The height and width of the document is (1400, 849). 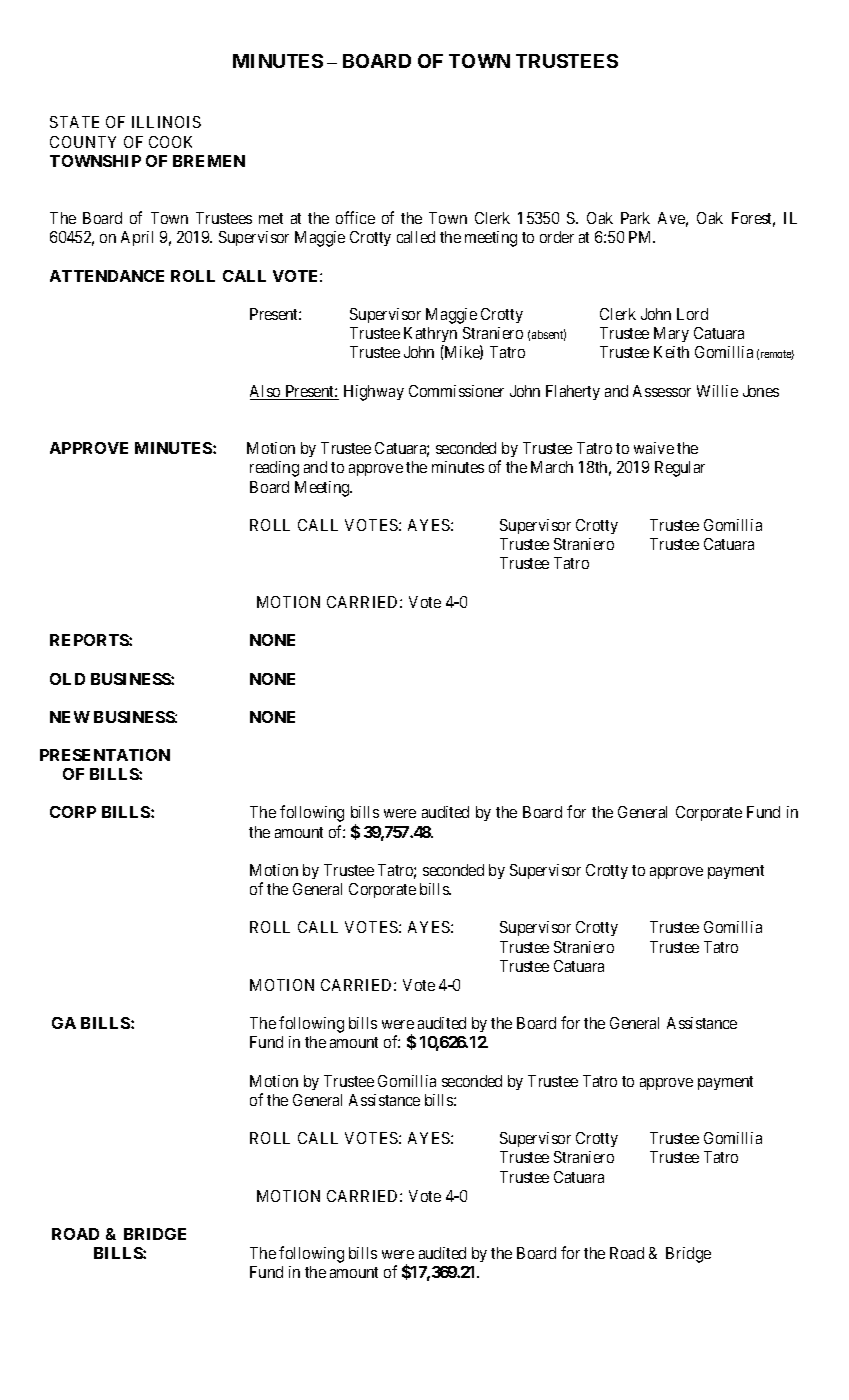 What do you see at coordinates (374, 393) in the document?
I see `Highway` at bounding box center [374, 393].
